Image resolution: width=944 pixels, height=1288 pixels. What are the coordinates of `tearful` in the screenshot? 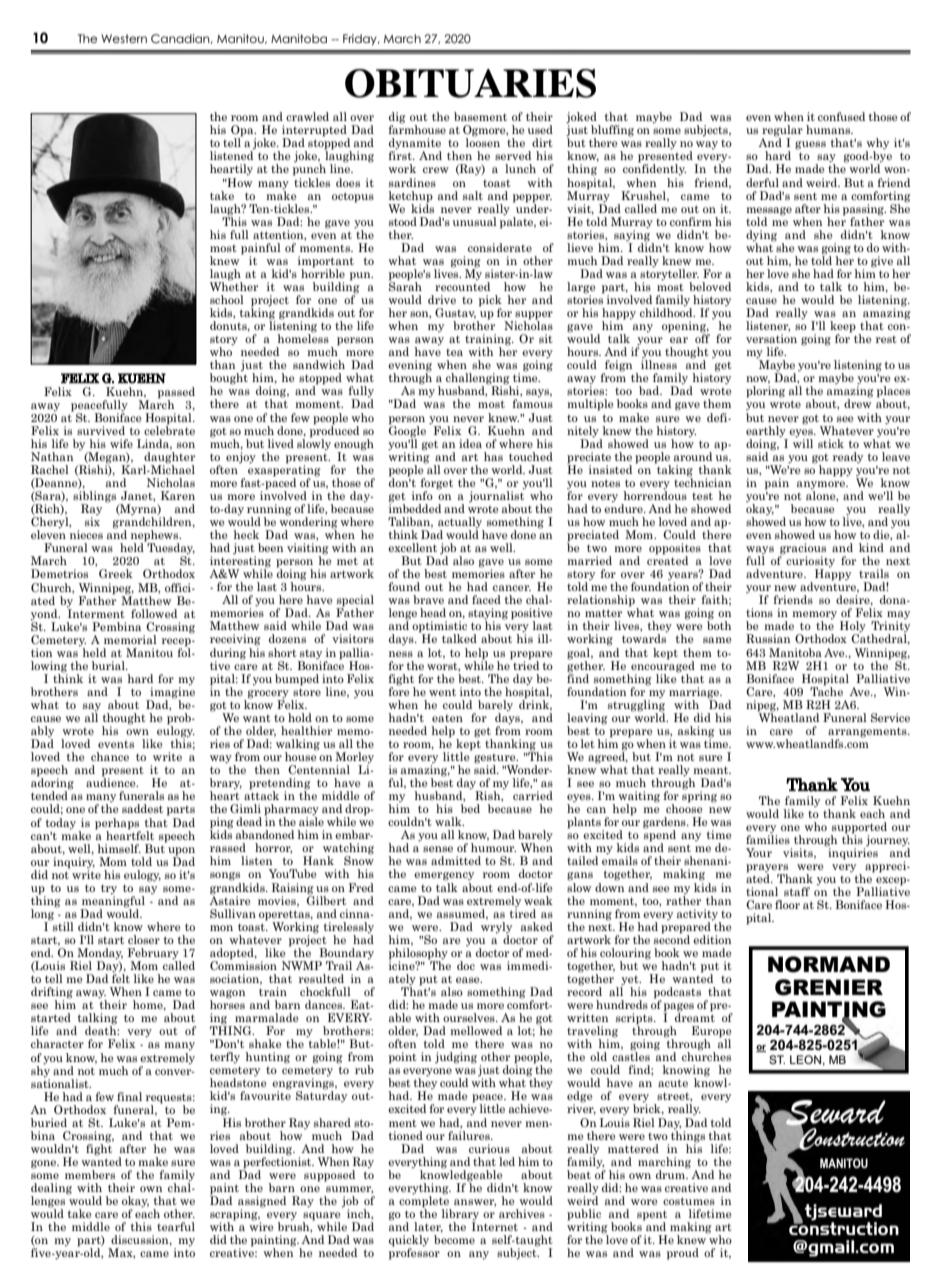 It's located at (176, 1226).
